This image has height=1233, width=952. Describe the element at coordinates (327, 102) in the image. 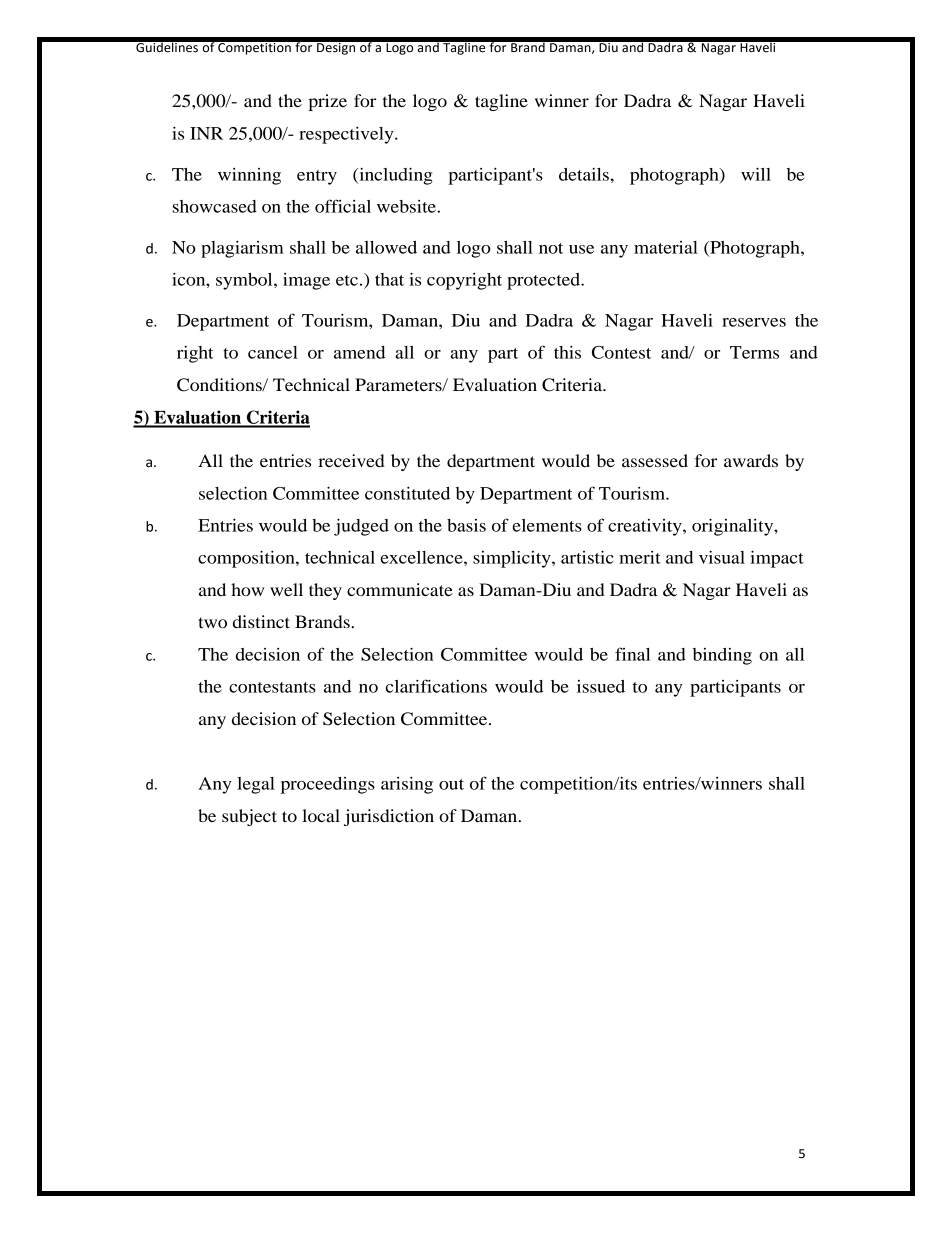

I see `prize` at that location.
